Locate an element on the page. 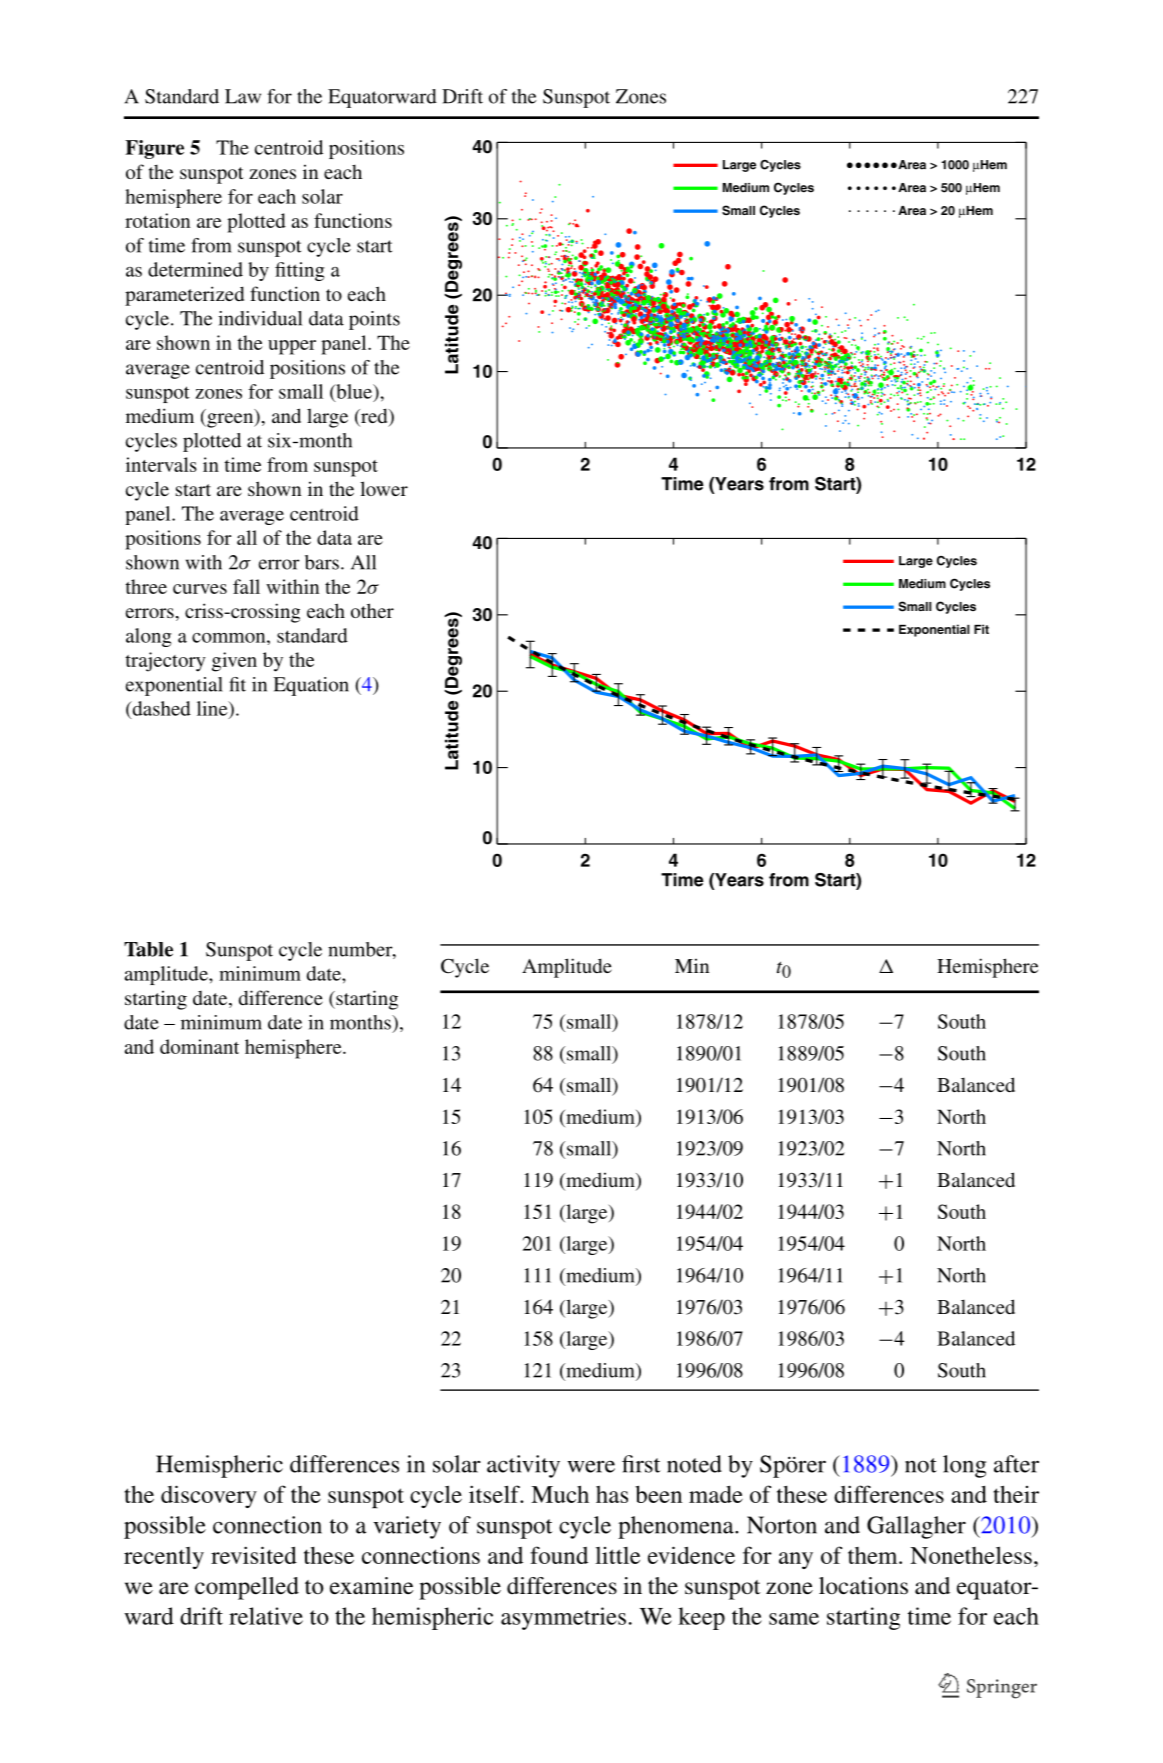  Table is located at coordinates (148, 949).
